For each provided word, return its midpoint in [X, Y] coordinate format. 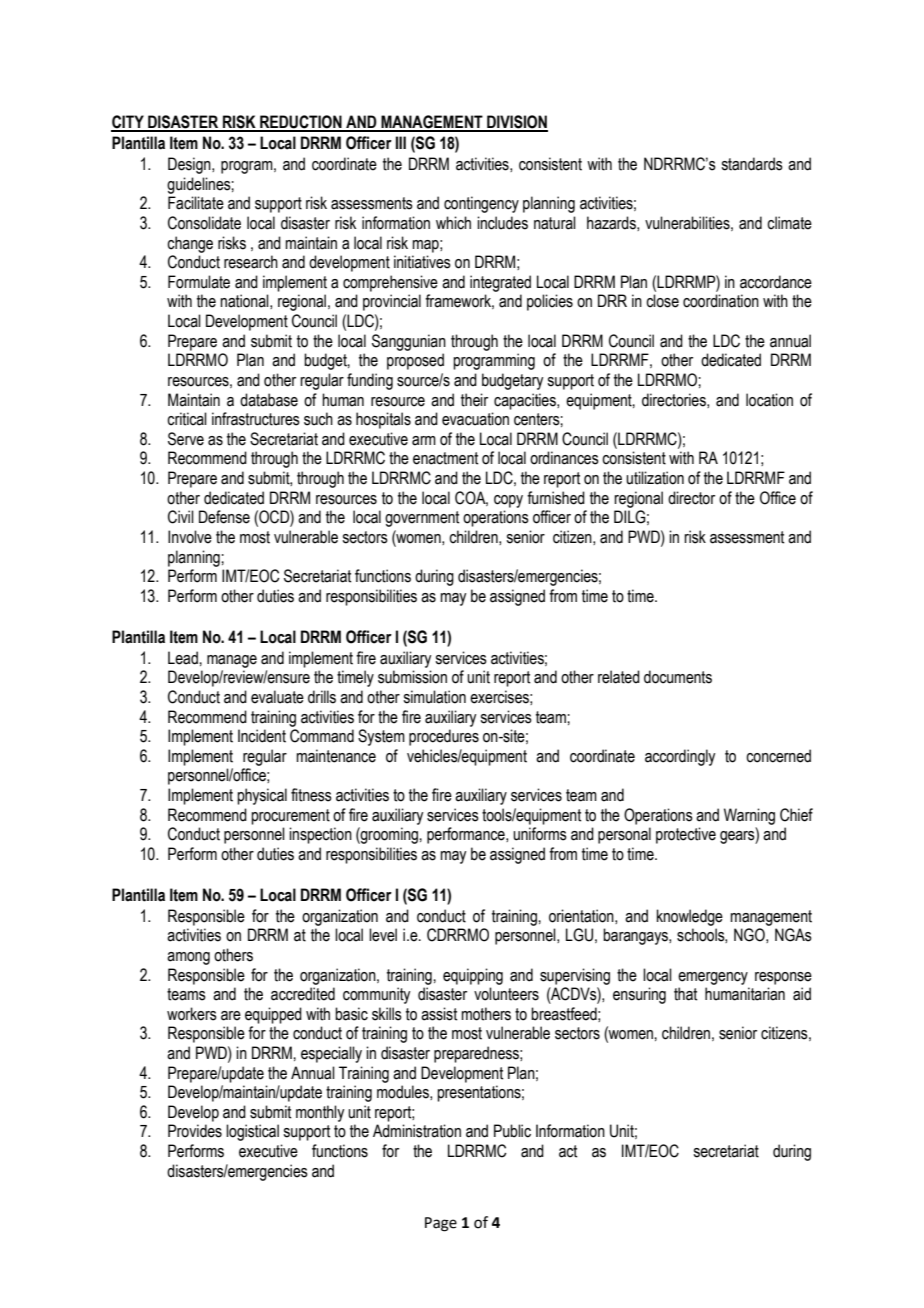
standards [752, 164]
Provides [195, 1131]
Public [512, 1131]
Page [441, 1224]
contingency [481, 204]
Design [190, 165]
